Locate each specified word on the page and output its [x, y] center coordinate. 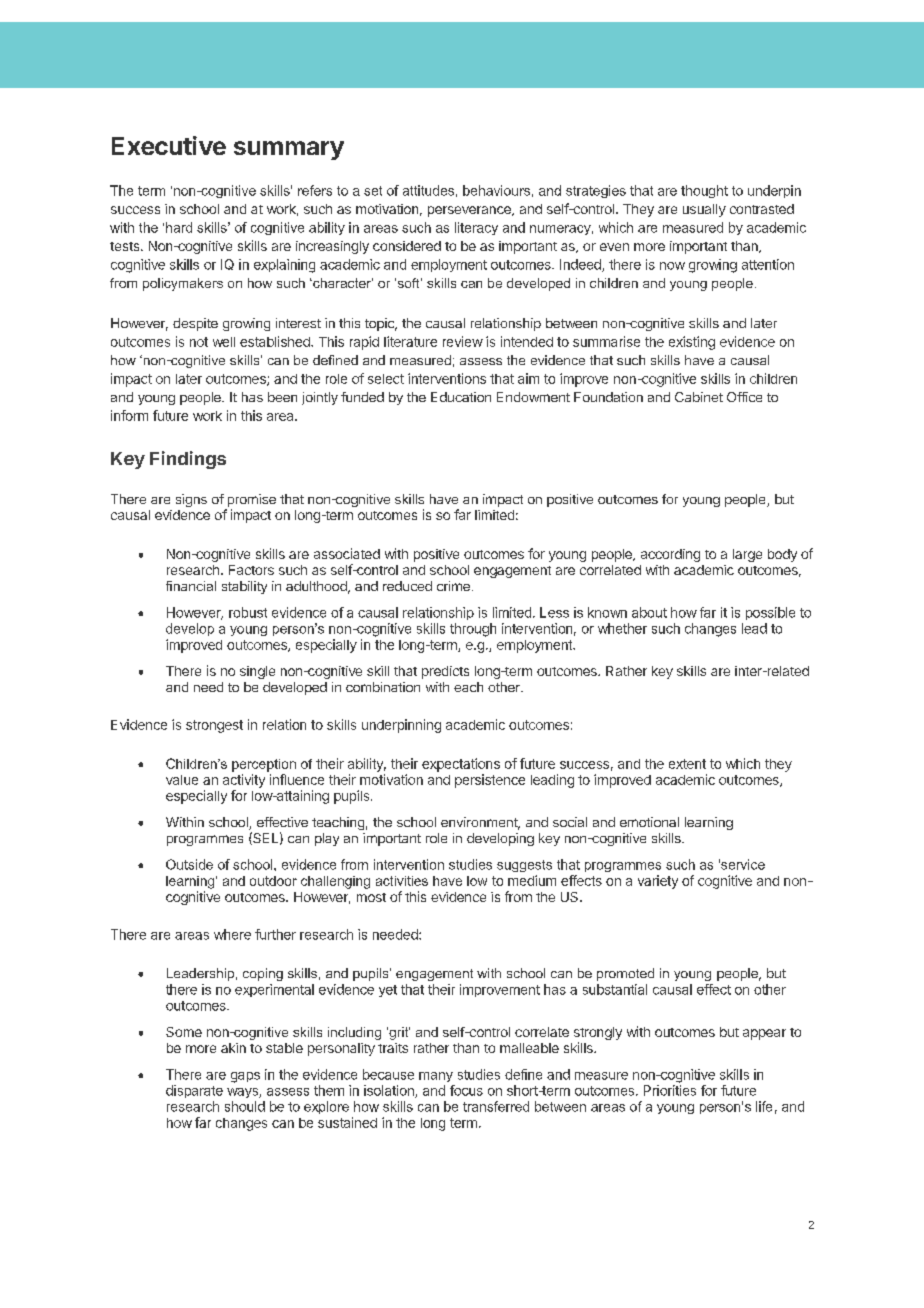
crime [453, 586]
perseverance [470, 211]
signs [191, 500]
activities [402, 881]
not [199, 342]
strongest [214, 726]
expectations [461, 765]
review [463, 341]
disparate [194, 1091]
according [670, 555]
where [232, 934]
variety [658, 882]
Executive [169, 145]
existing [692, 343]
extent [687, 764]
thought [704, 191]
